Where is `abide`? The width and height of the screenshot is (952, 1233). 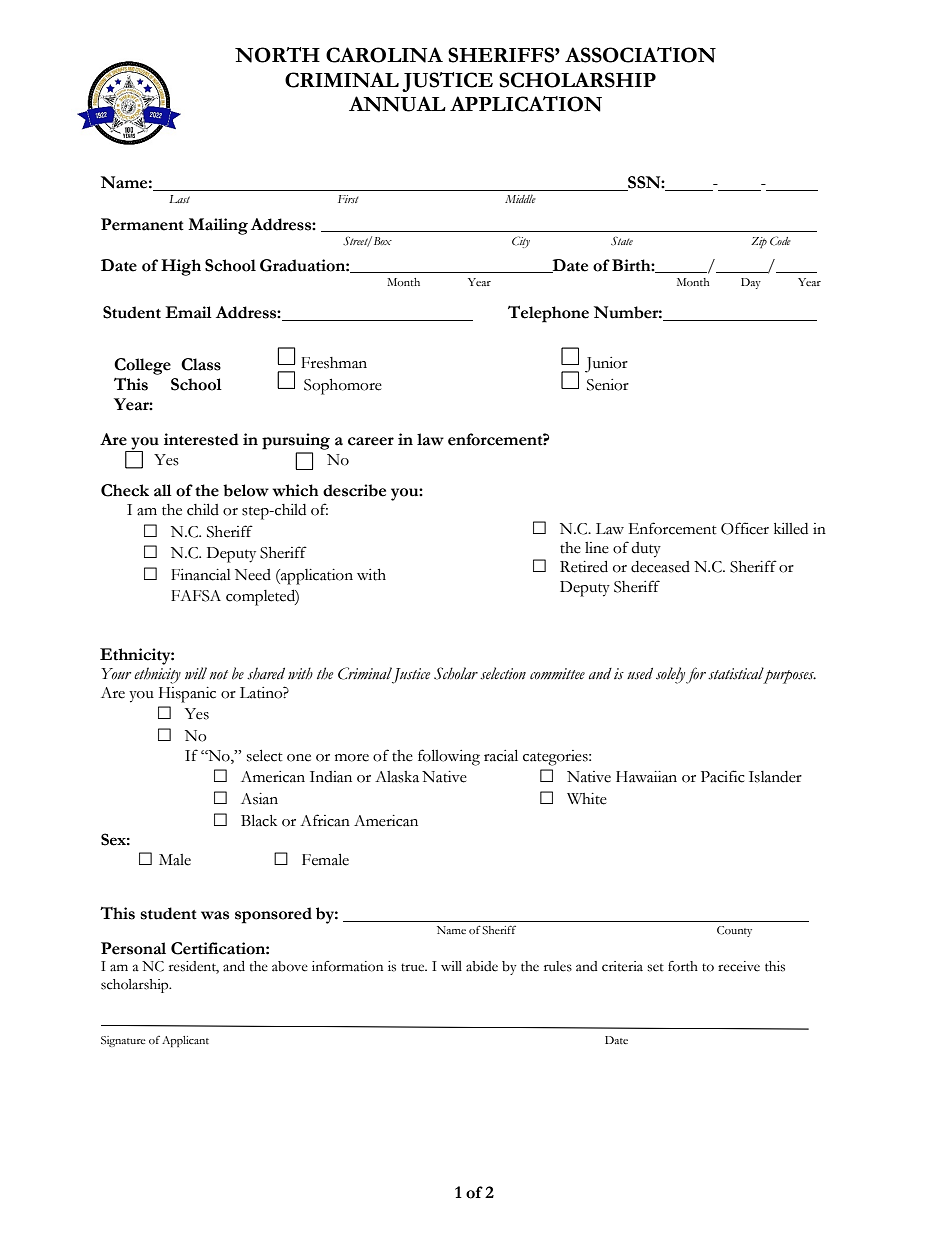 abide is located at coordinates (482, 966).
